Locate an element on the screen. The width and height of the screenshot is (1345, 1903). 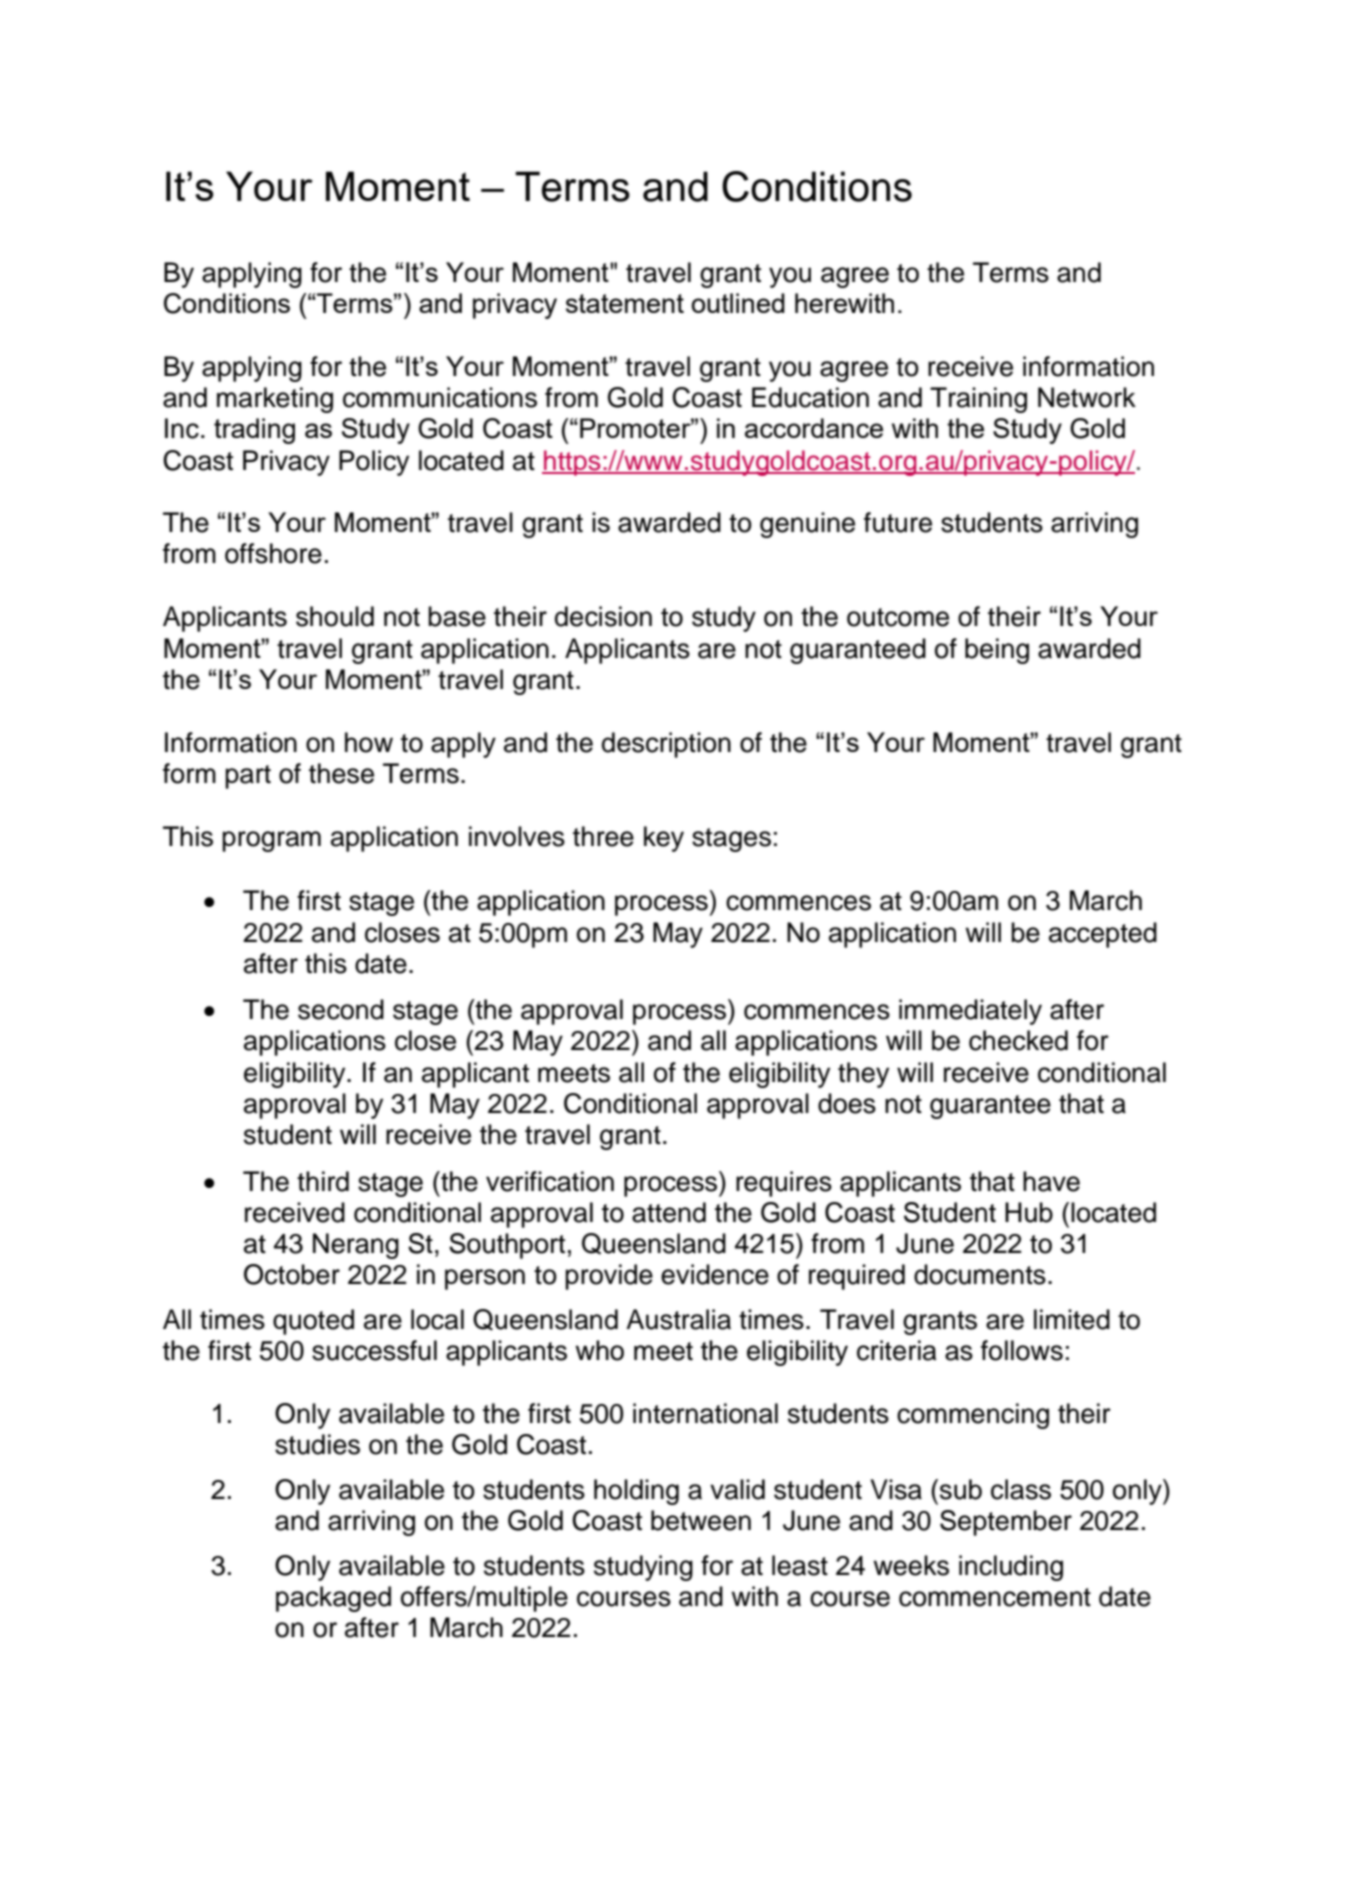
marketing is located at coordinates (275, 400).
